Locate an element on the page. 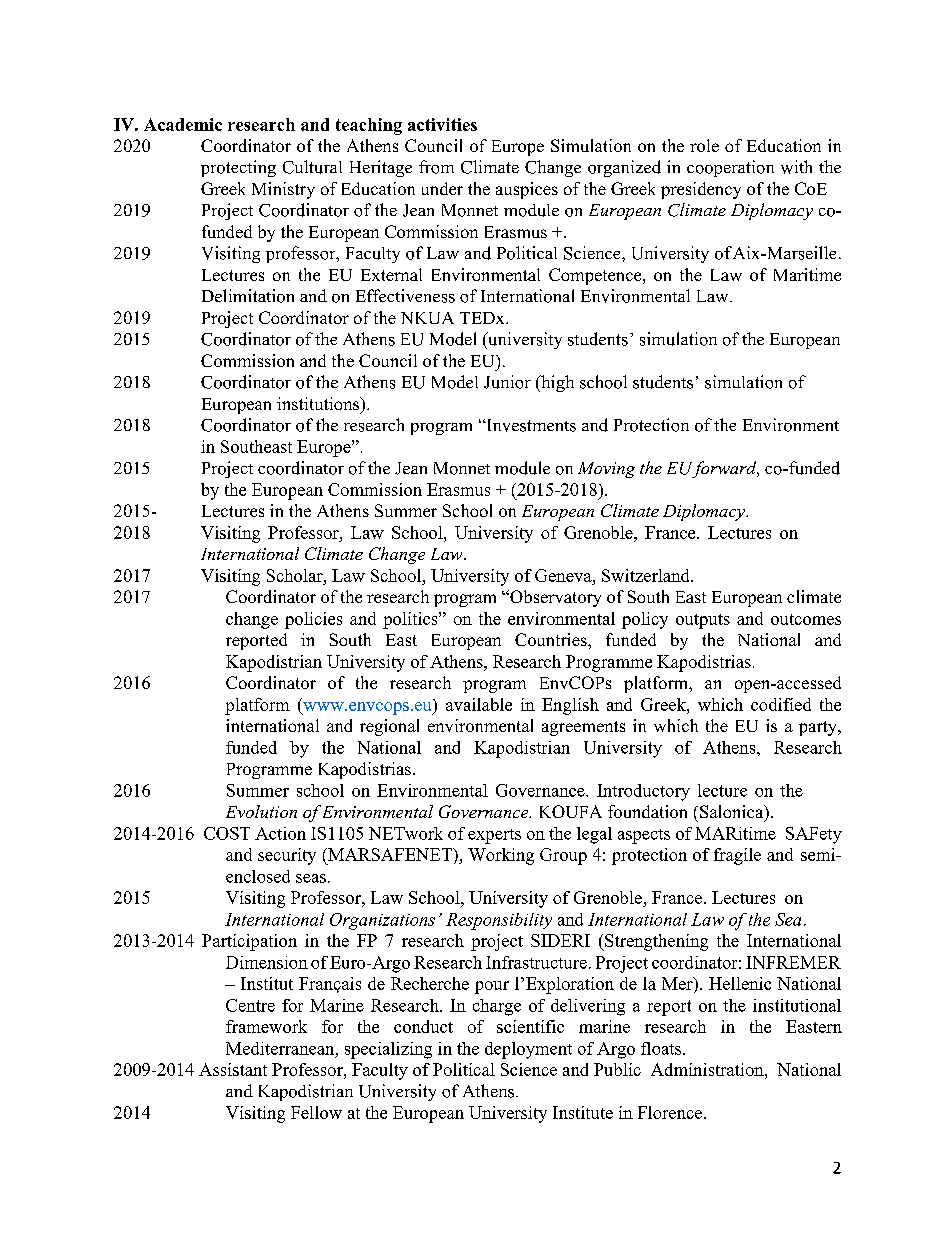  Assistant is located at coordinates (233, 1069).
